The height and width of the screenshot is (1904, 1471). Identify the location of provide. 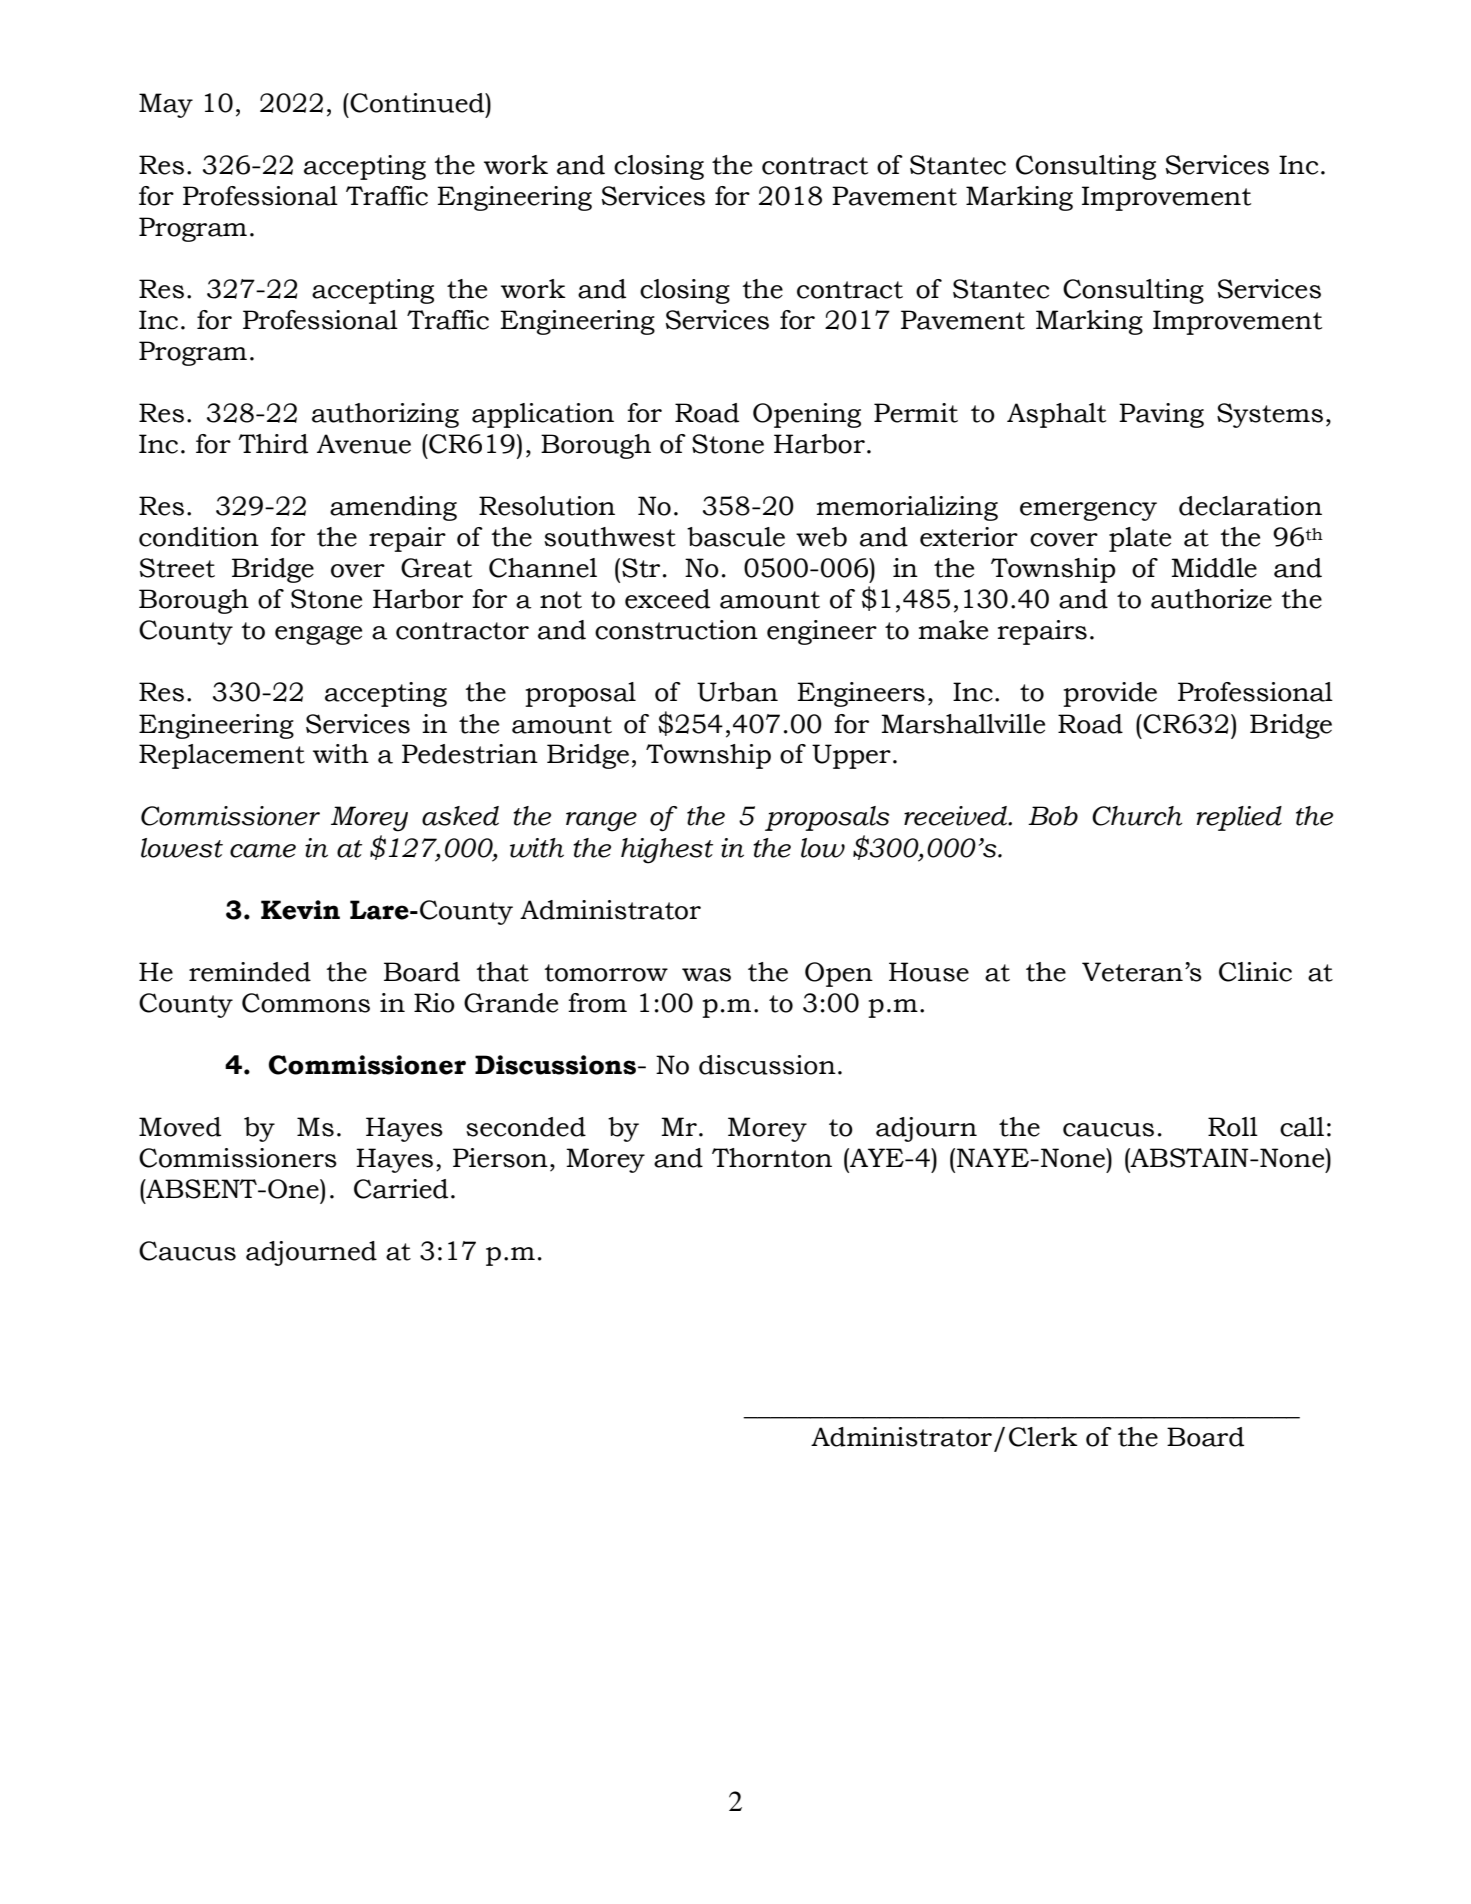
(1110, 694).
